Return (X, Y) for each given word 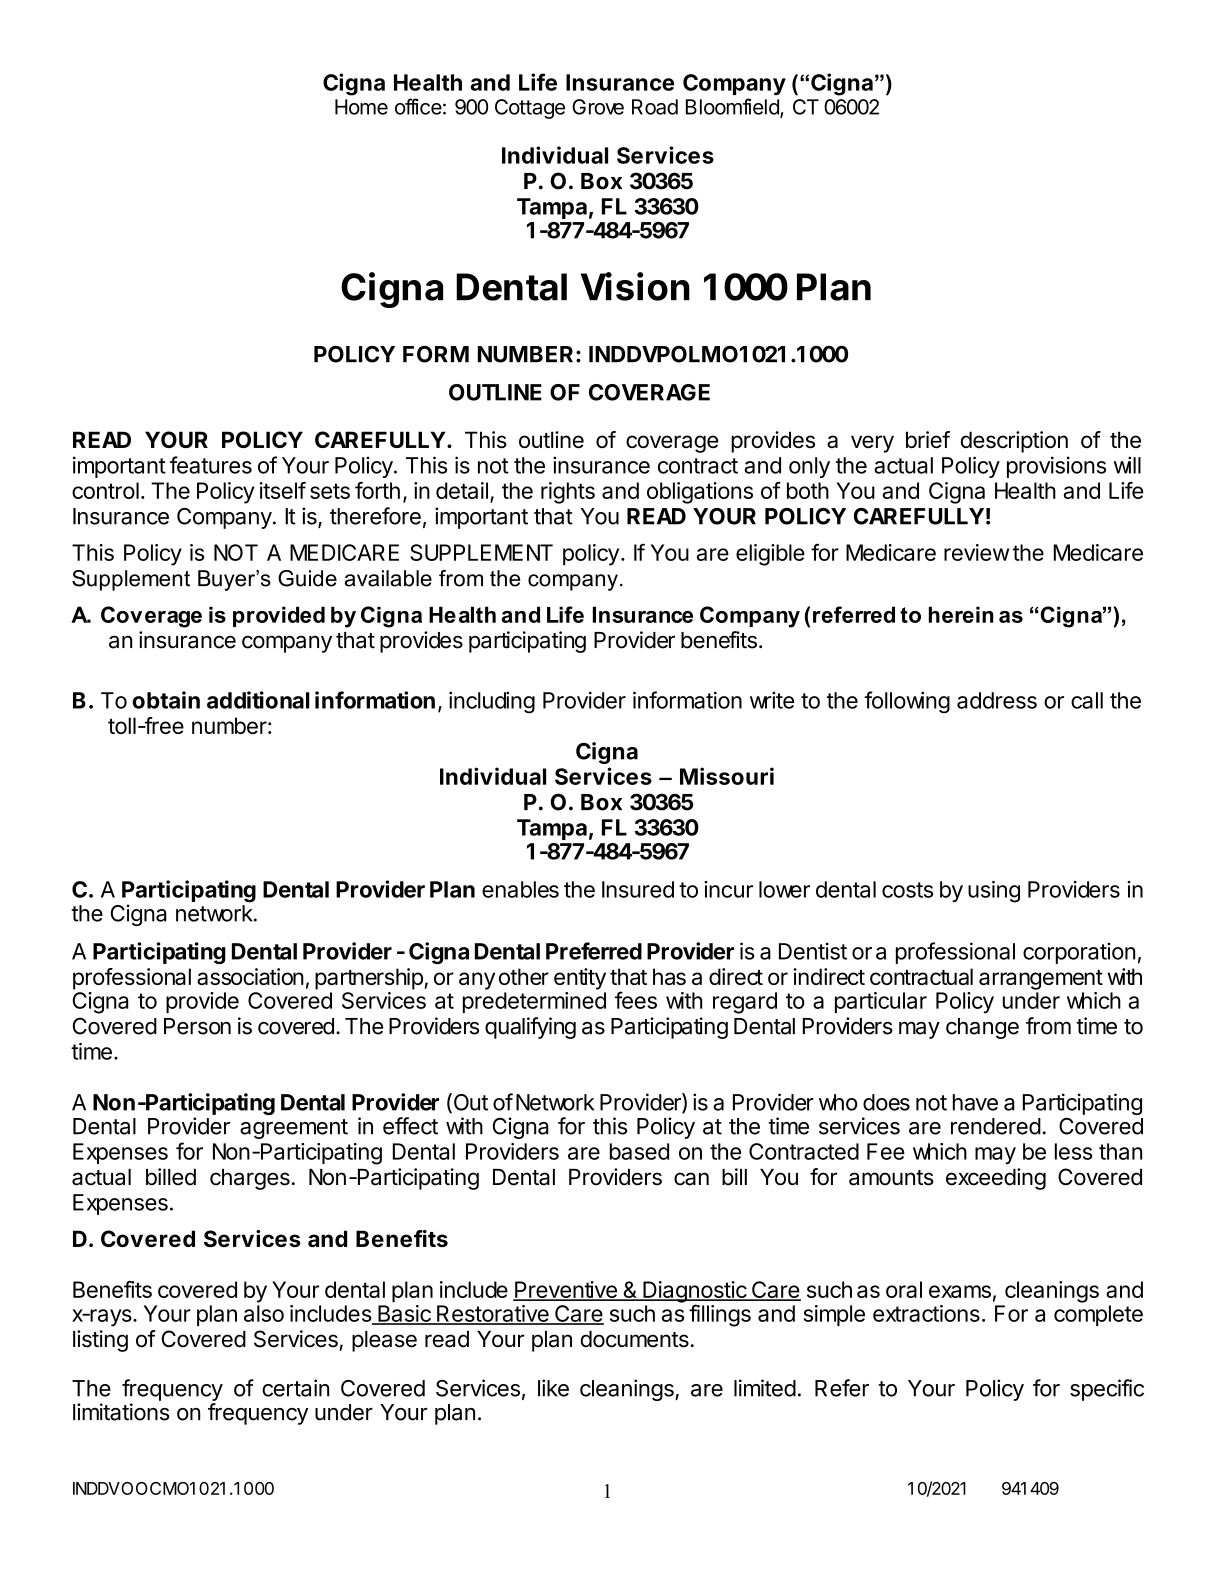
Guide (307, 578)
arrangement (1041, 980)
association (250, 976)
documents (635, 1339)
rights (568, 493)
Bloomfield (733, 107)
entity (580, 979)
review (976, 552)
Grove (598, 107)
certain (295, 1388)
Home (361, 107)
